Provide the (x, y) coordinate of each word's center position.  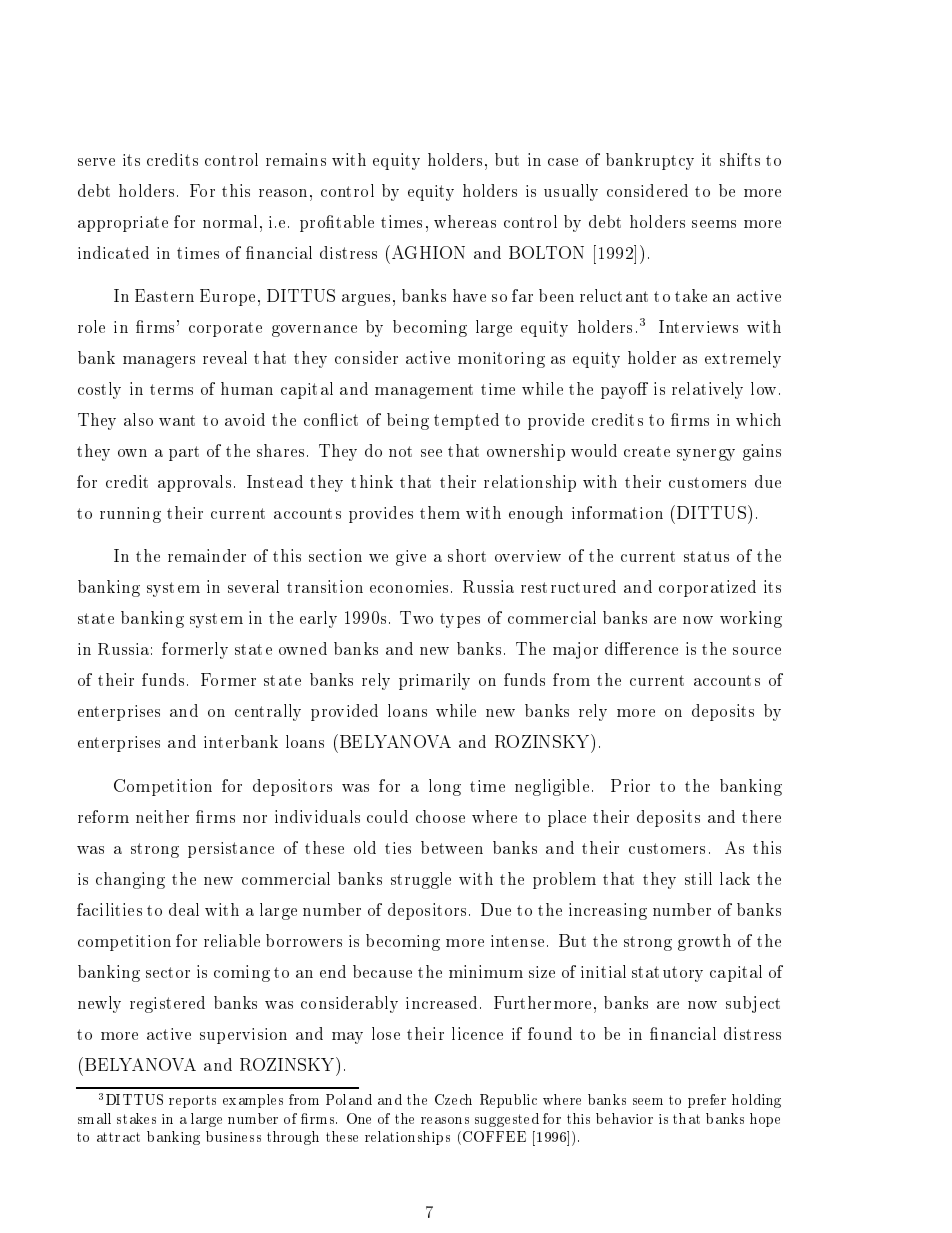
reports (192, 1101)
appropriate (123, 224)
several (253, 586)
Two (416, 617)
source (757, 651)
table (355, 221)
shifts (740, 159)
